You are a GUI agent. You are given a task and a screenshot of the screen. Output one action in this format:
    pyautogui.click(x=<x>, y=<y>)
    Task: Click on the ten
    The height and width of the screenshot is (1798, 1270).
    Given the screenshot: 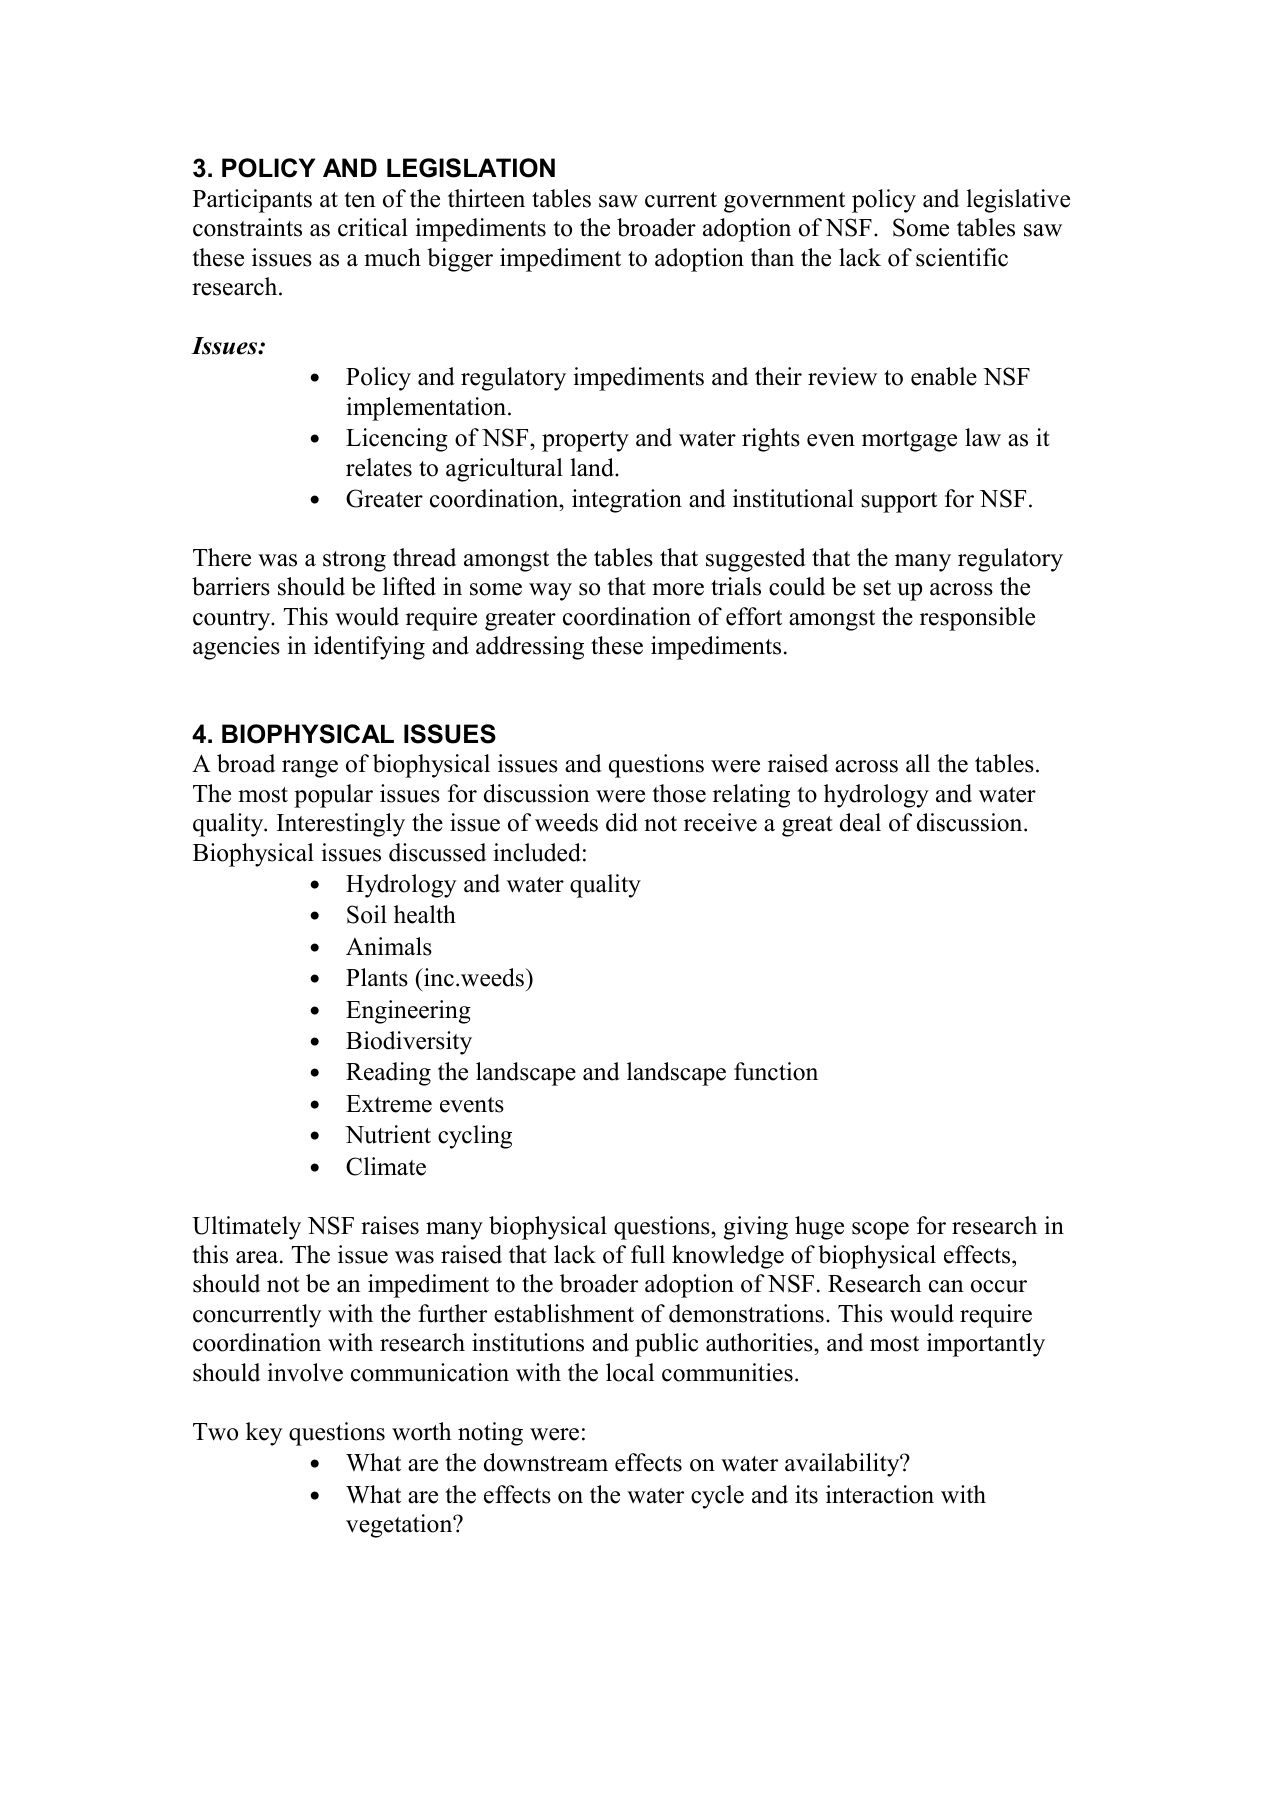 What is the action you would take?
    pyautogui.click(x=360, y=200)
